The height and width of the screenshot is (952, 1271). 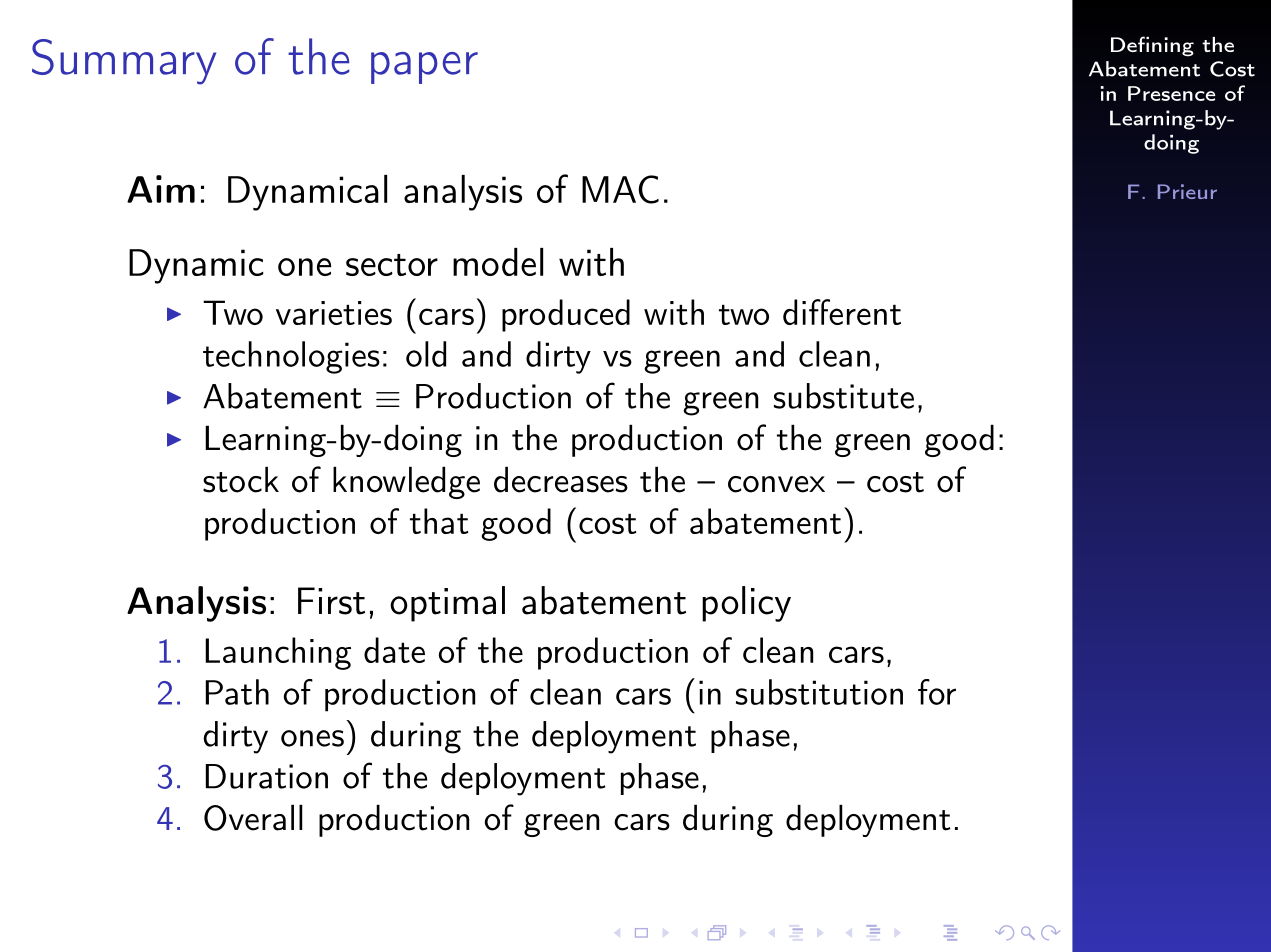 I want to click on Summary, so click(x=124, y=62).
